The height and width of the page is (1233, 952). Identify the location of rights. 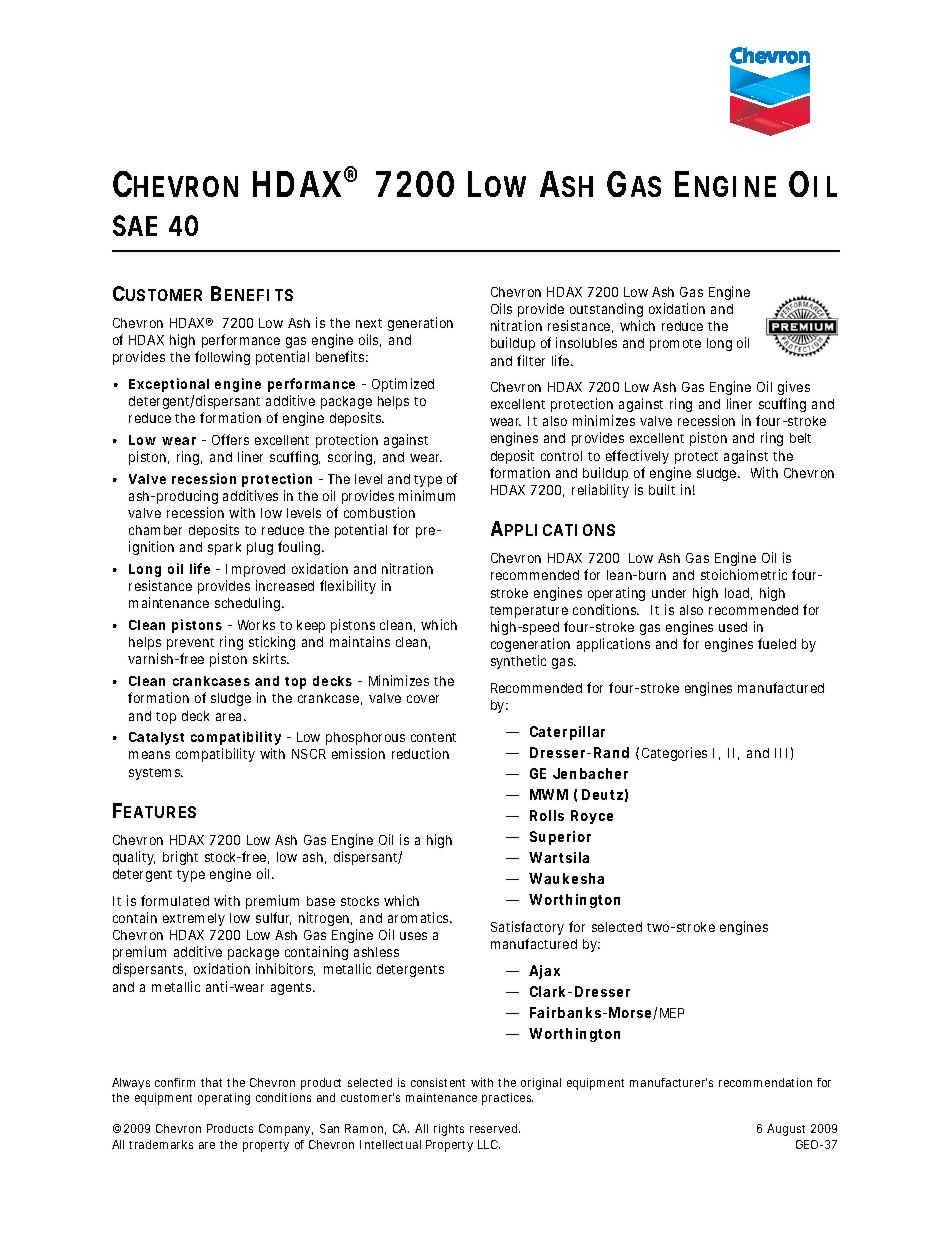
(449, 1130).
